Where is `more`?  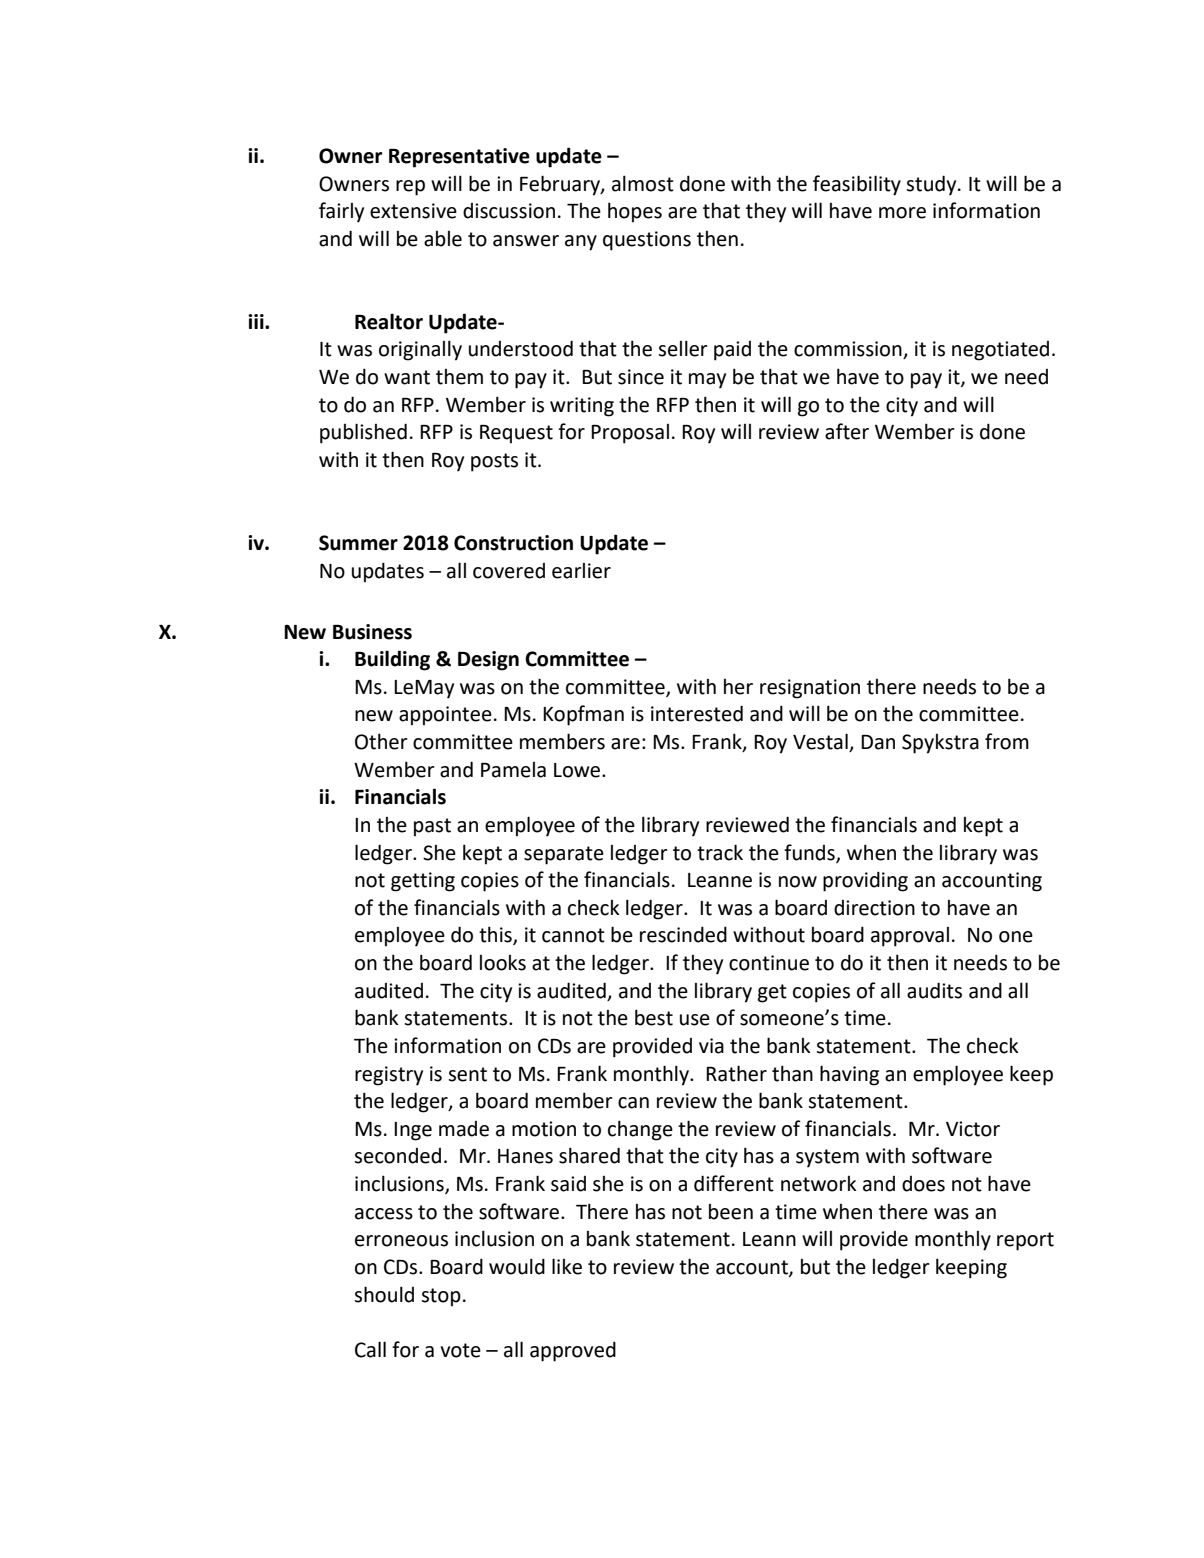
more is located at coordinates (902, 213).
